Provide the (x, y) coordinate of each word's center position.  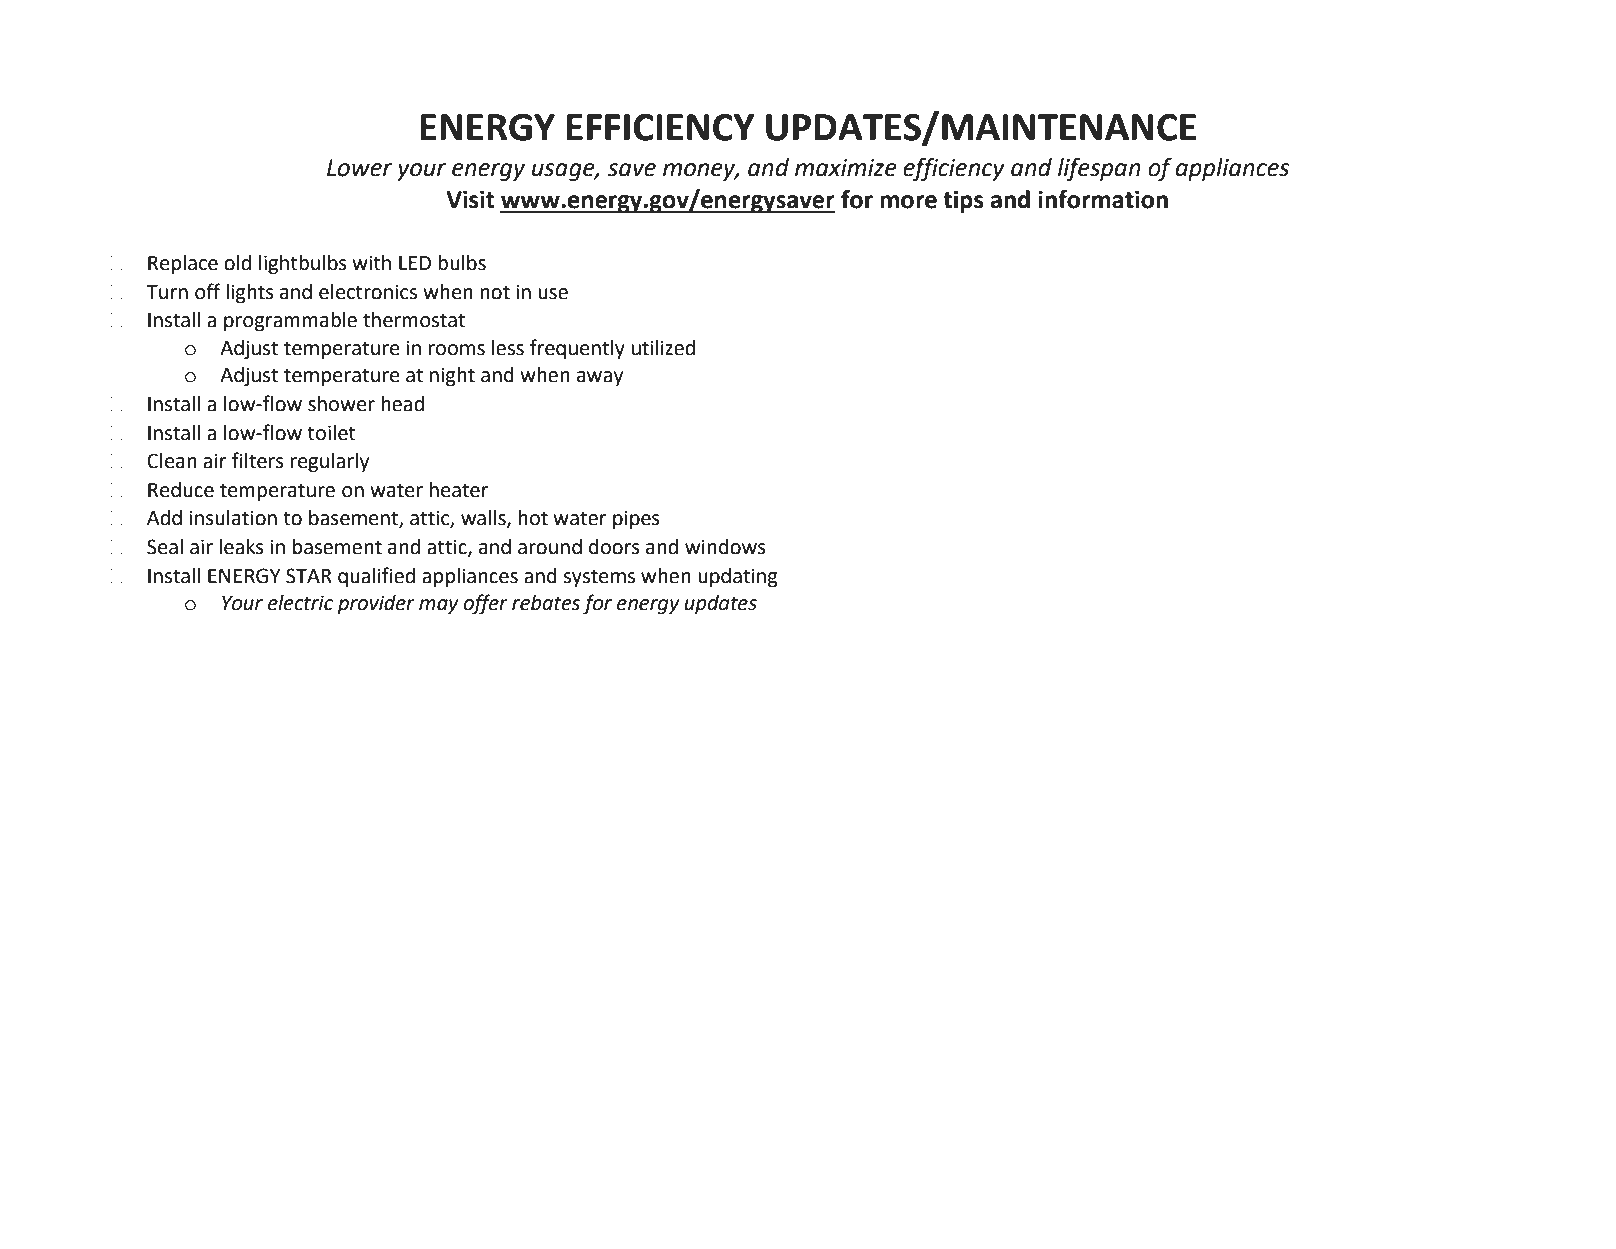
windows (725, 547)
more (908, 202)
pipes (636, 520)
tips (963, 201)
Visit (470, 199)
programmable (290, 322)
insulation (233, 518)
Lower (359, 168)
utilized (663, 348)
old (237, 263)
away (600, 378)
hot (533, 518)
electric (300, 603)
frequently (577, 349)
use (553, 294)
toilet (331, 433)
